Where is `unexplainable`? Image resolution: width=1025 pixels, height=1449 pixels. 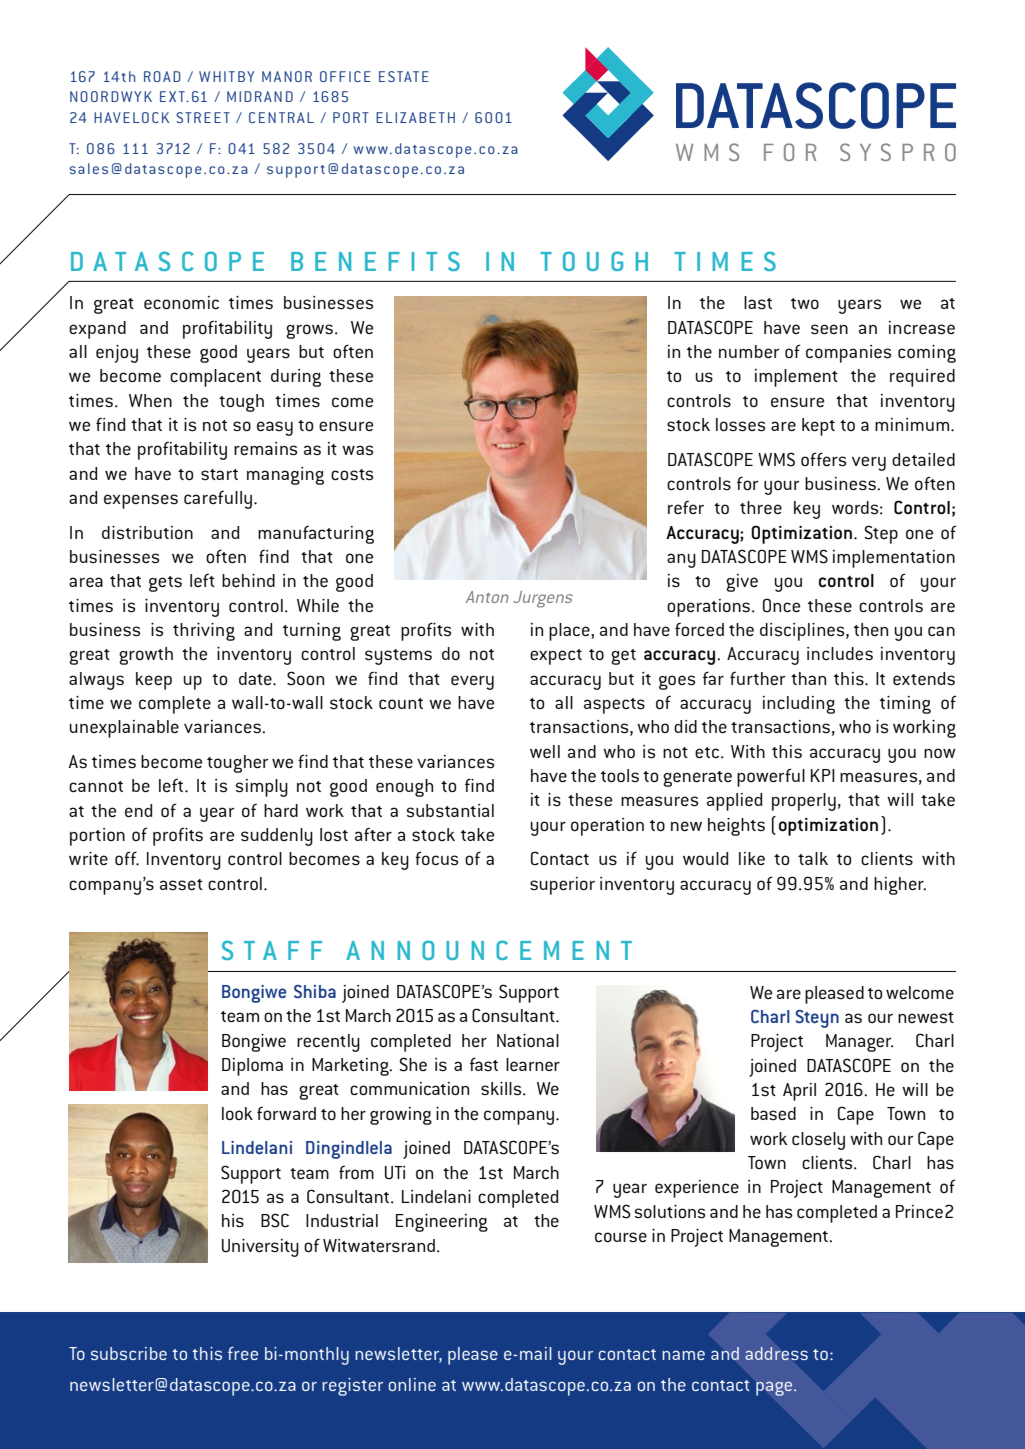
unexplainable is located at coordinates (124, 729).
